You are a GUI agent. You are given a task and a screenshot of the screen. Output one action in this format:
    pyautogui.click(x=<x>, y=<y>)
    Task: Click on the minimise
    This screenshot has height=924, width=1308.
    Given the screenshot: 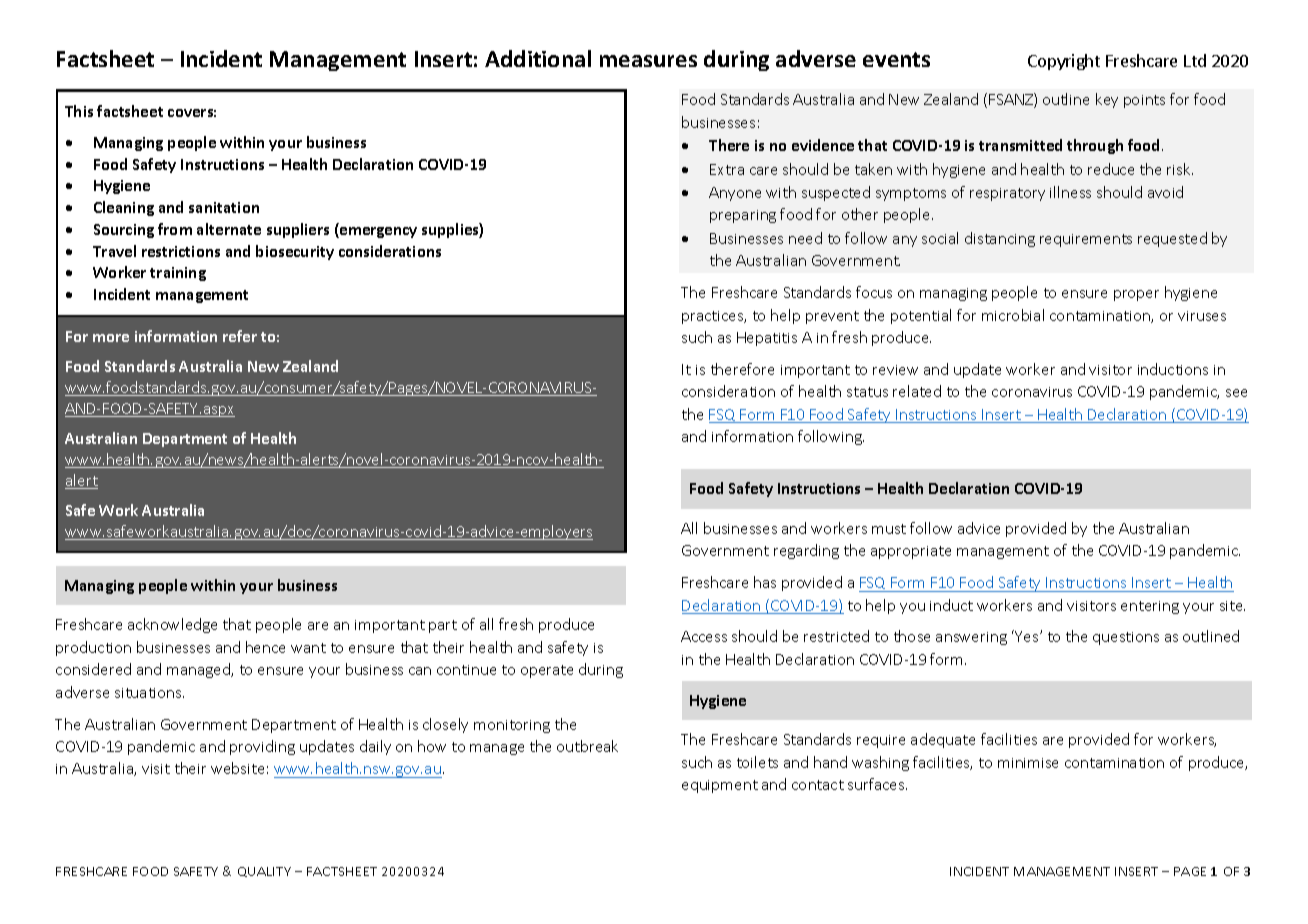 What is the action you would take?
    pyautogui.click(x=1028, y=763)
